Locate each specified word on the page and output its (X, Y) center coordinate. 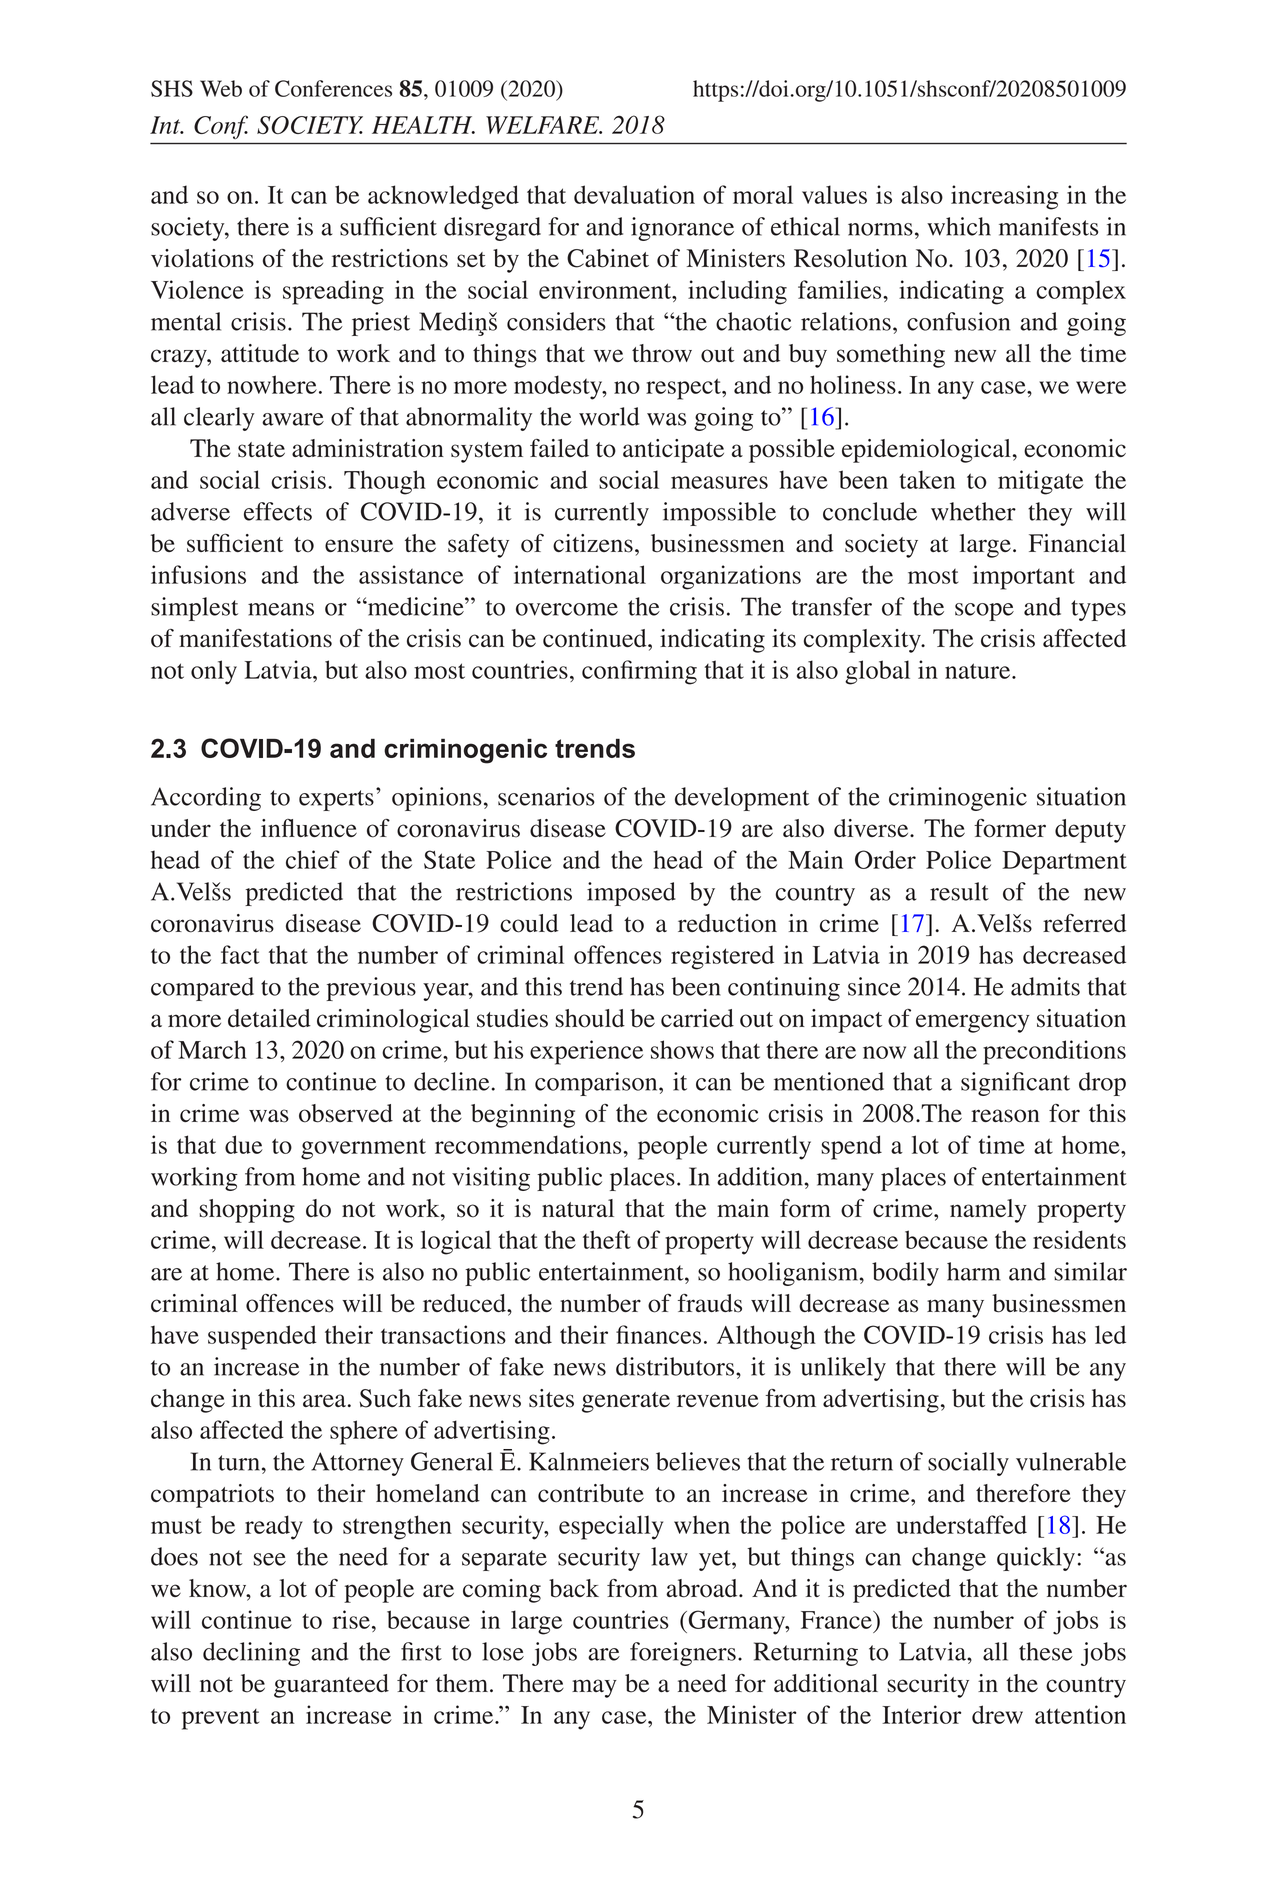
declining (251, 1654)
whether (973, 511)
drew (997, 1714)
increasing (1004, 197)
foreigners (683, 1654)
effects (278, 511)
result (959, 891)
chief (313, 859)
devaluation (634, 194)
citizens (593, 543)
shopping (247, 1211)
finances (658, 1334)
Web (221, 88)
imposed (631, 894)
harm (974, 1271)
